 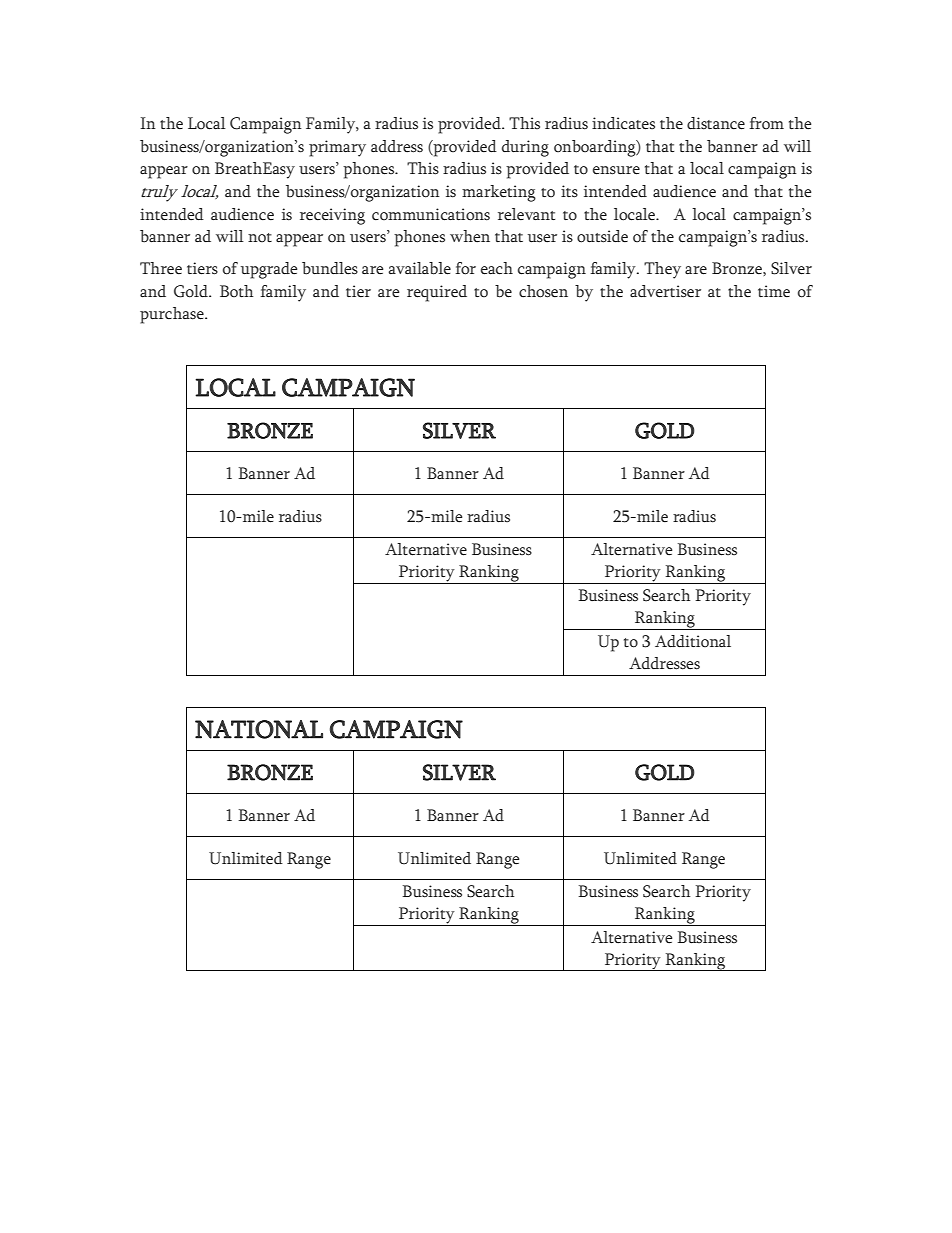 What do you see at coordinates (525, 148) in the screenshot?
I see `during` at bounding box center [525, 148].
